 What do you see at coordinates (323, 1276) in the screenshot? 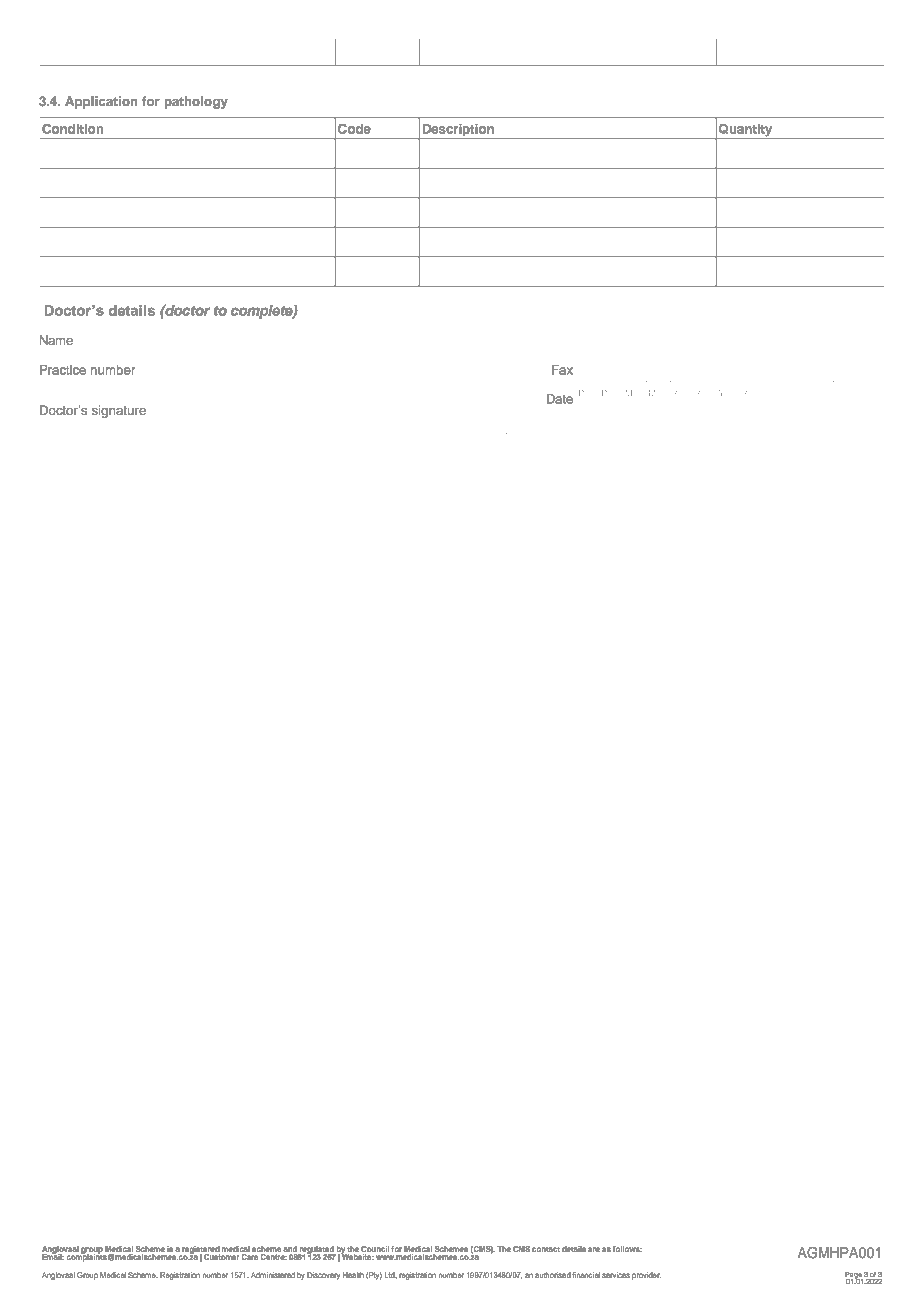
I see `Discovery` at bounding box center [323, 1276].
